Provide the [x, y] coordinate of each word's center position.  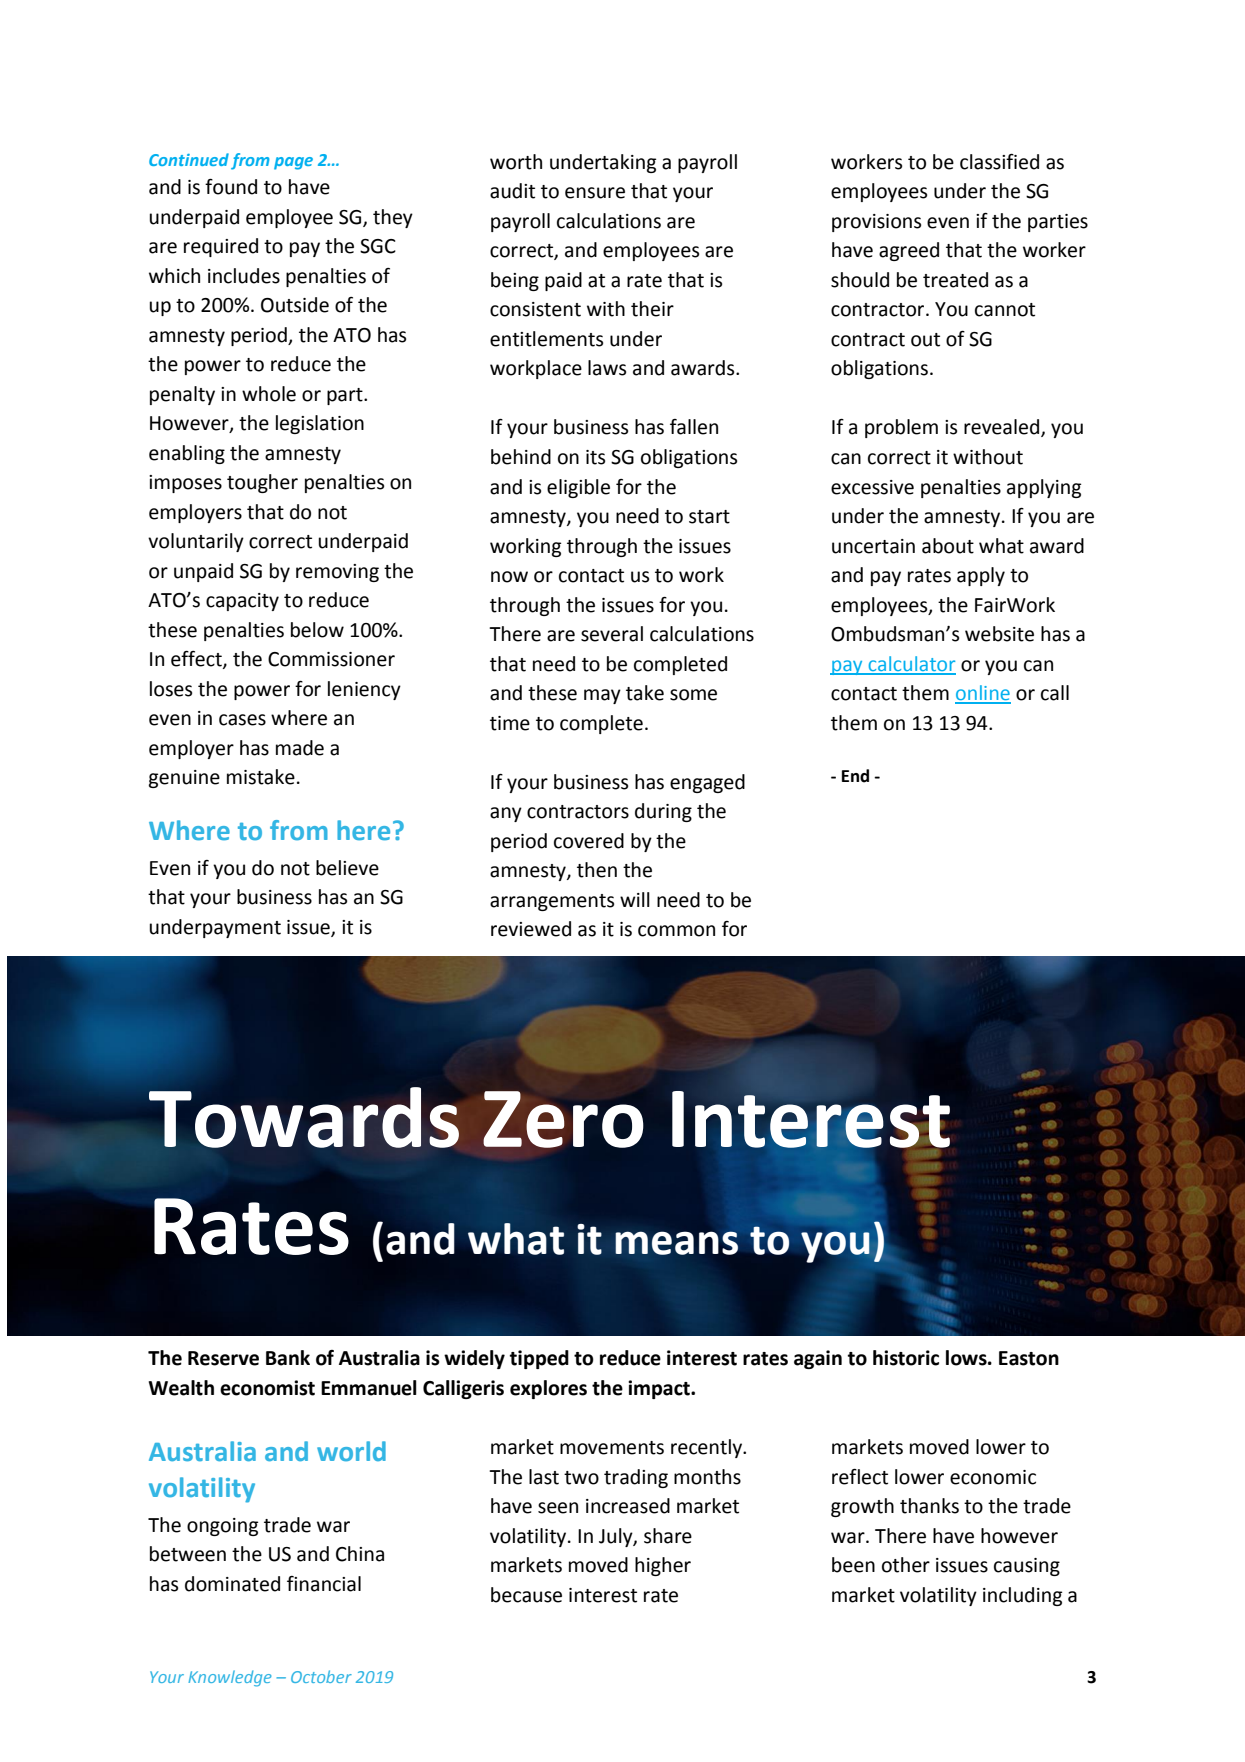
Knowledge [229, 1678]
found [231, 187]
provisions [876, 223]
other [906, 1565]
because [526, 1595]
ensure [595, 193]
